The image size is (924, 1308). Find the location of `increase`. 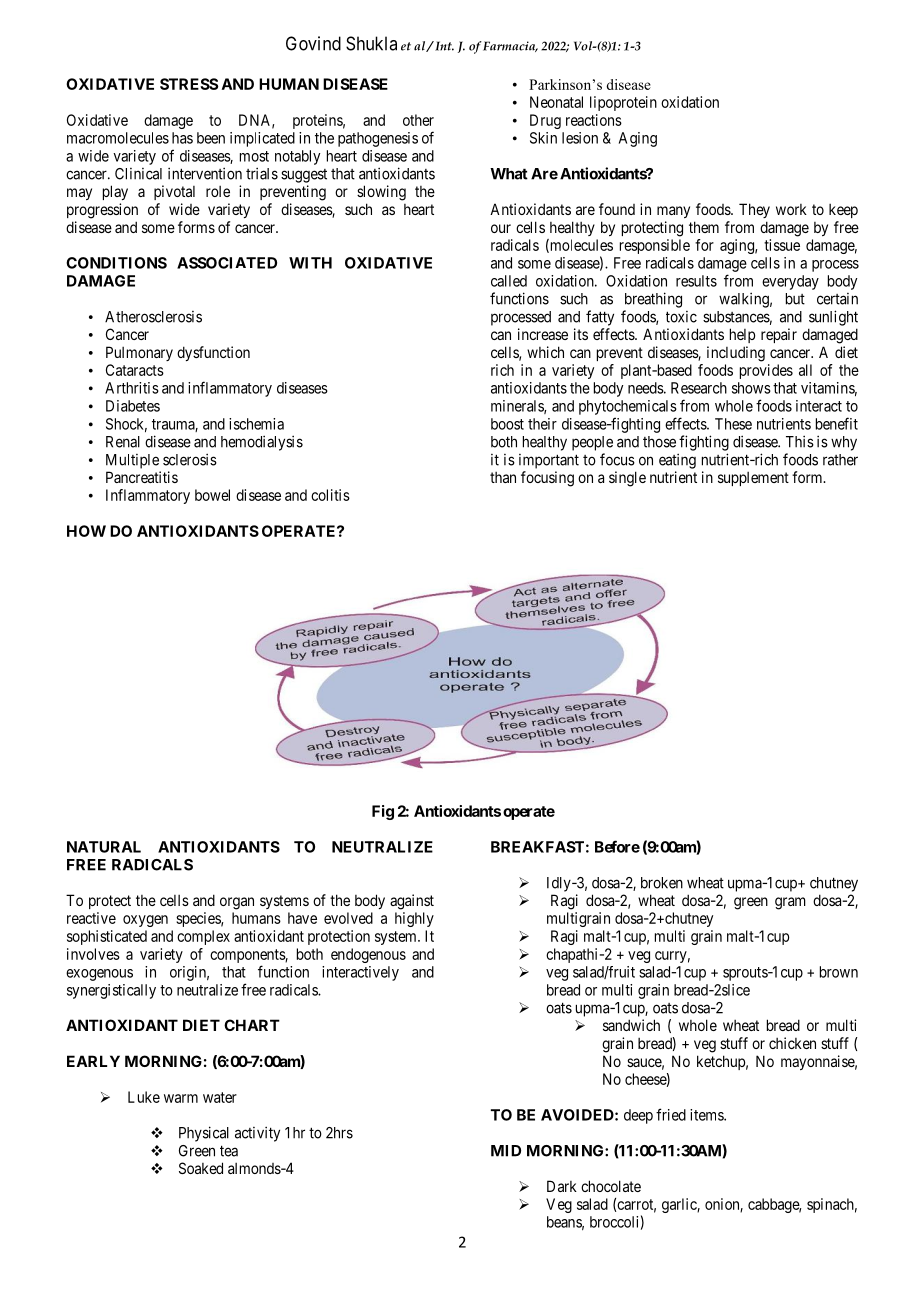

increase is located at coordinates (543, 334).
